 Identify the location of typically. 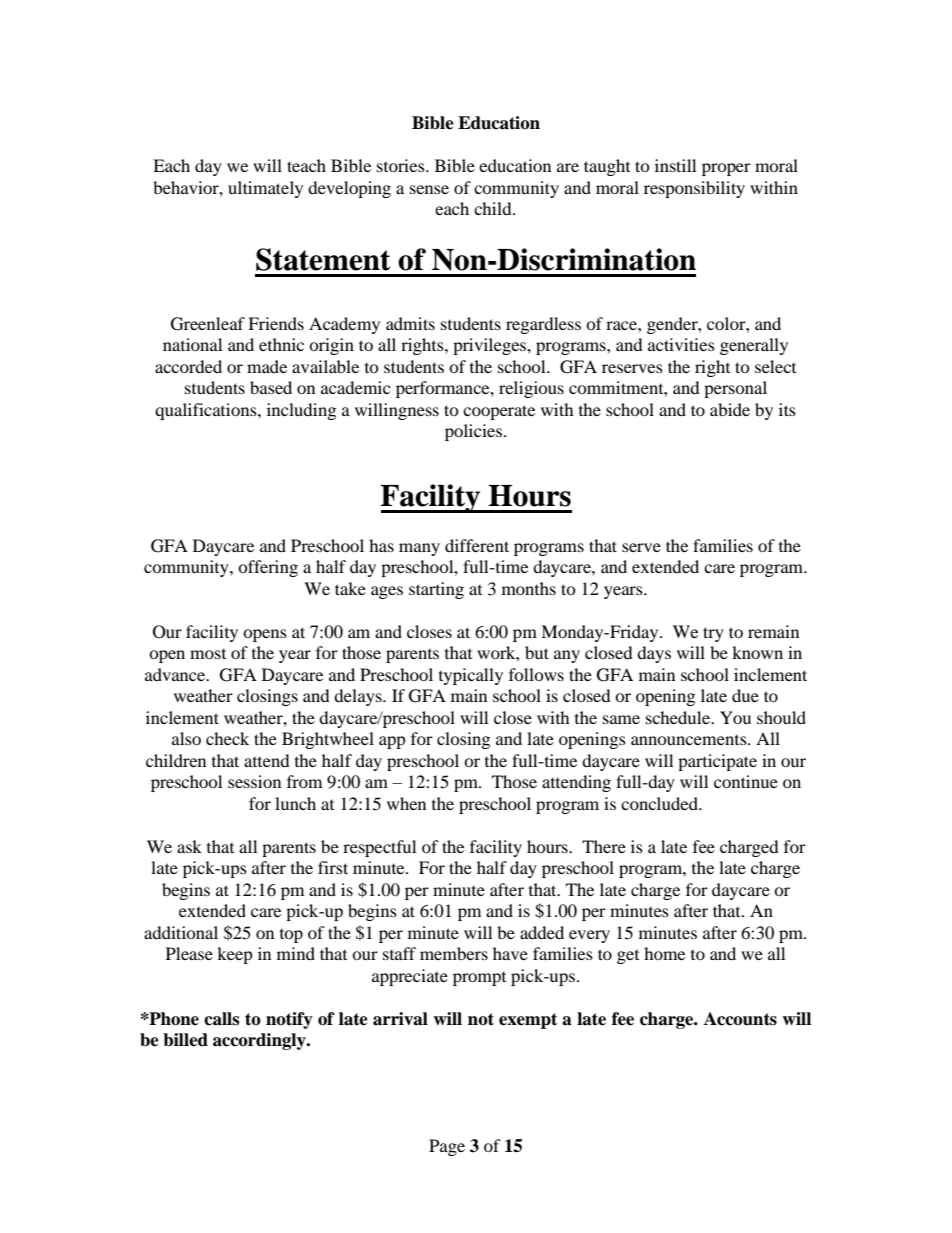
(471, 676).
